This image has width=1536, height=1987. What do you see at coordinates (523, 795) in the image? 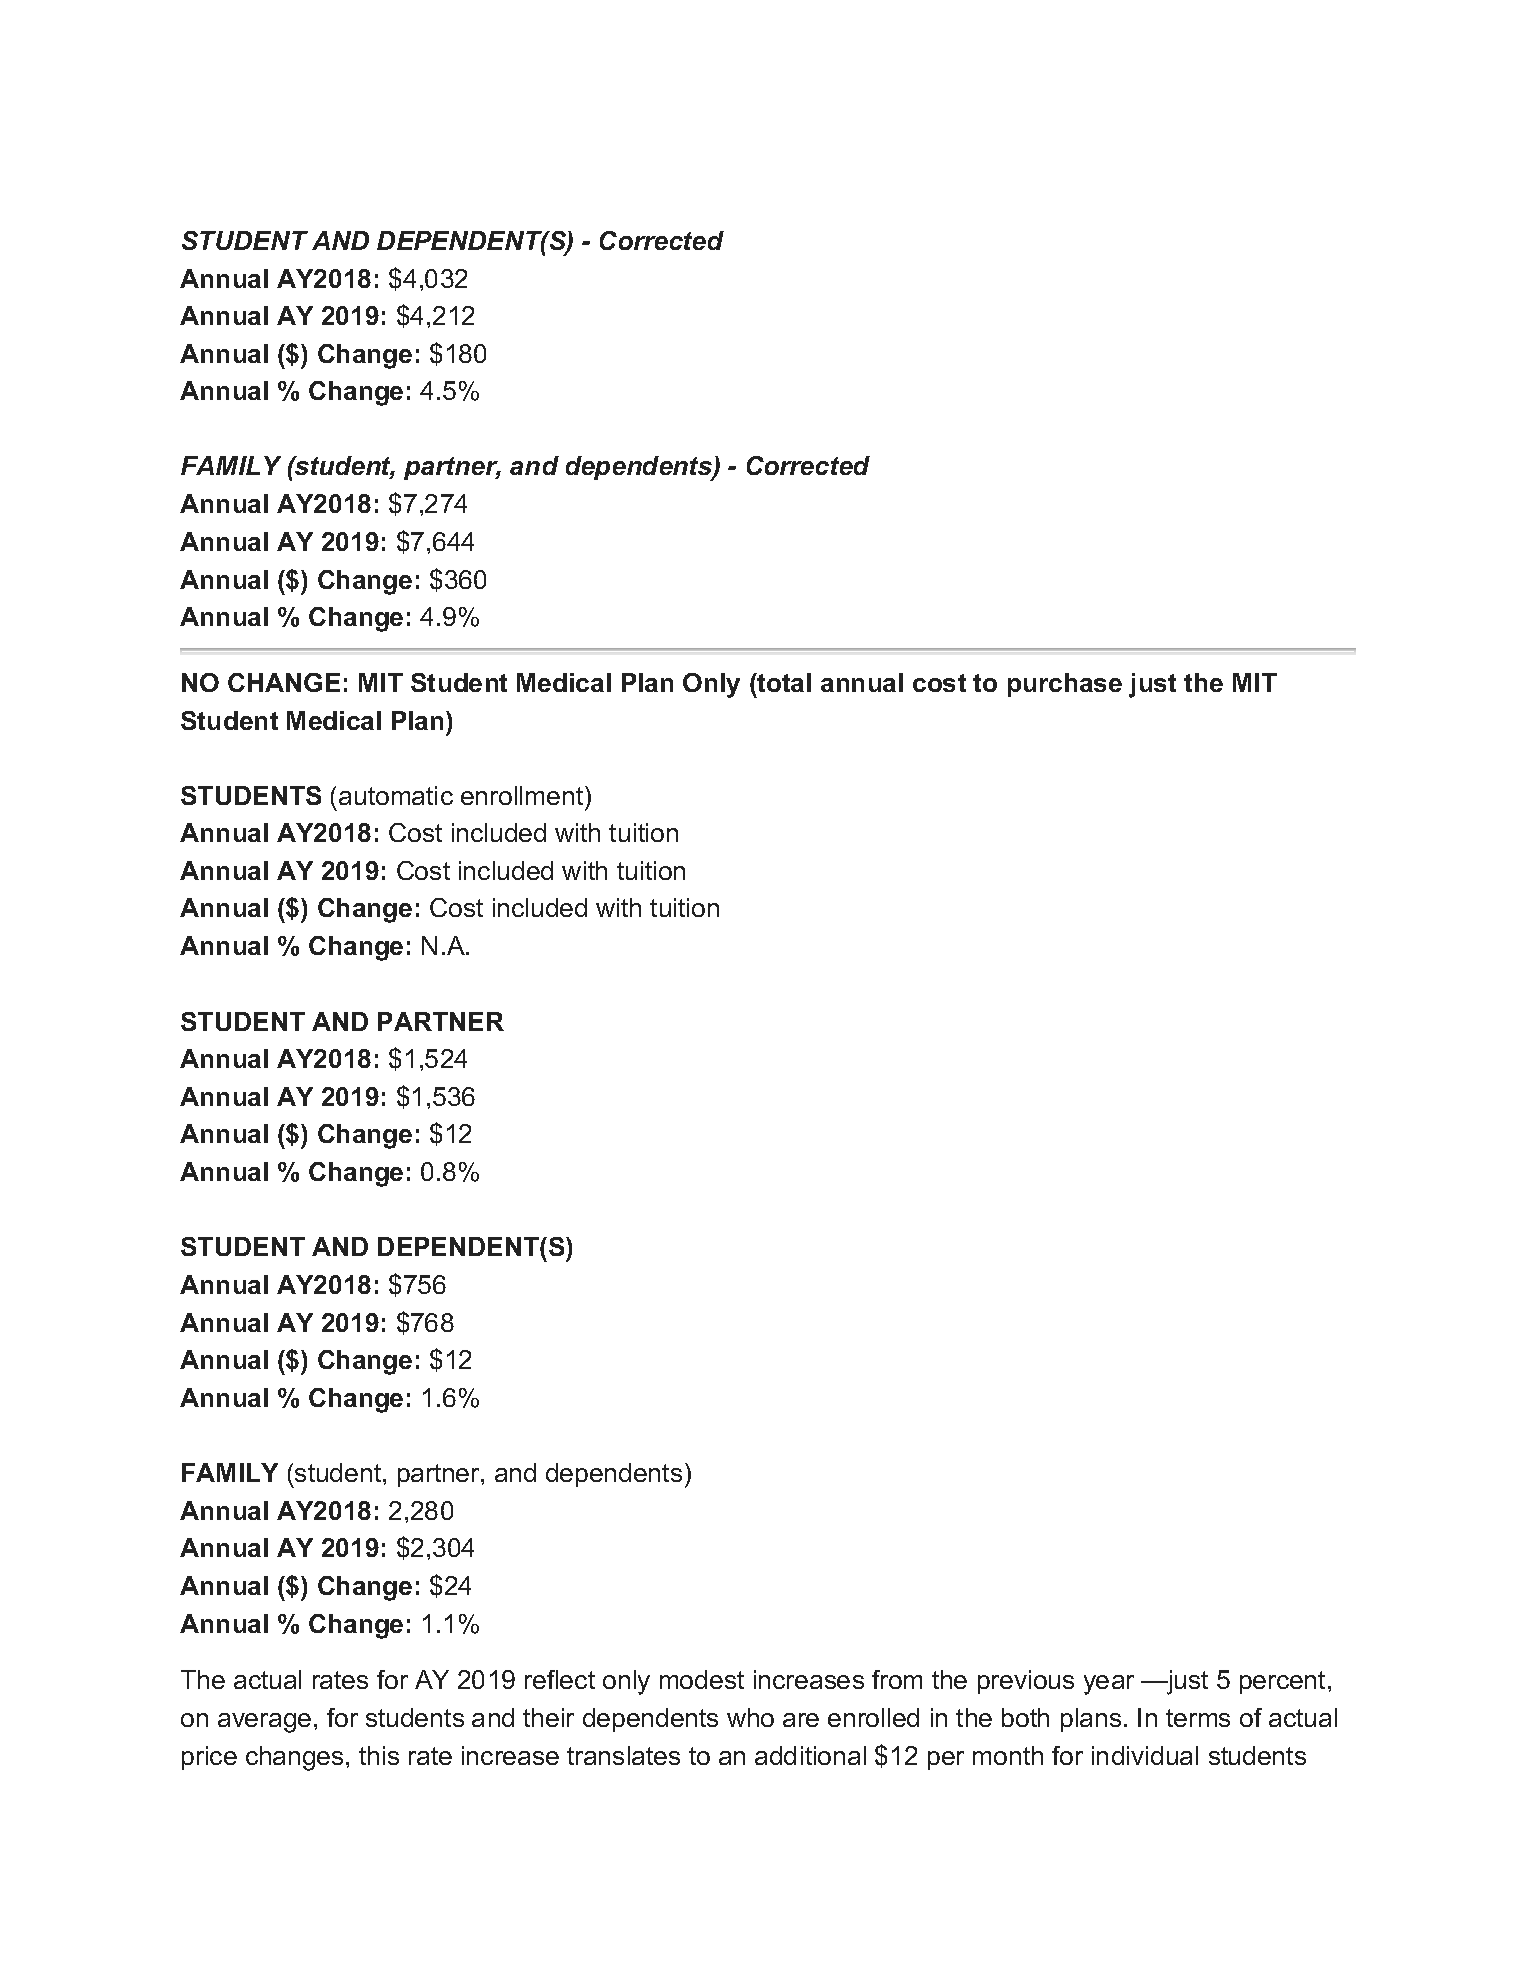
I see `enrollment` at bounding box center [523, 795].
